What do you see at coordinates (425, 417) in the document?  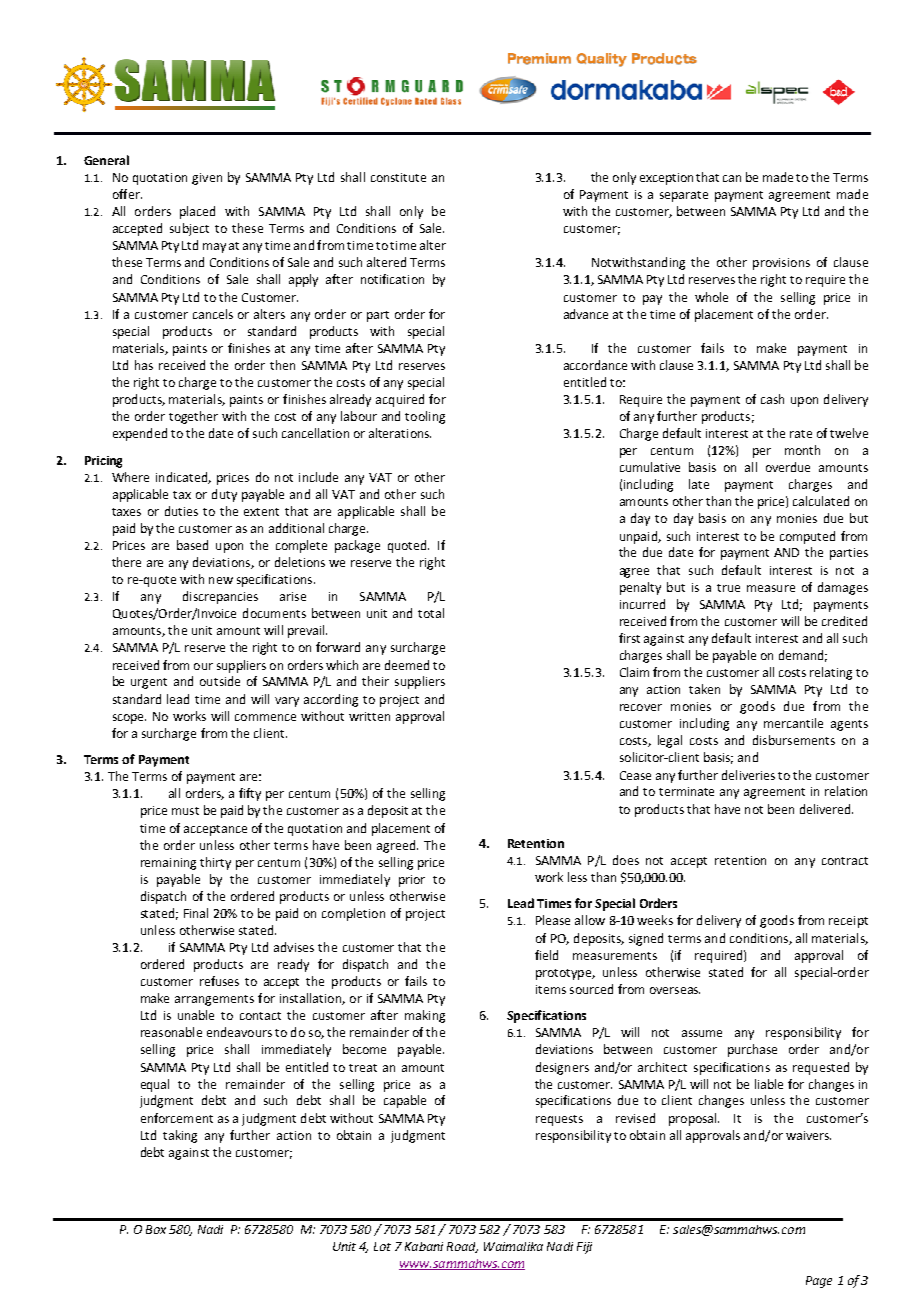 I see `tooling` at bounding box center [425, 417].
